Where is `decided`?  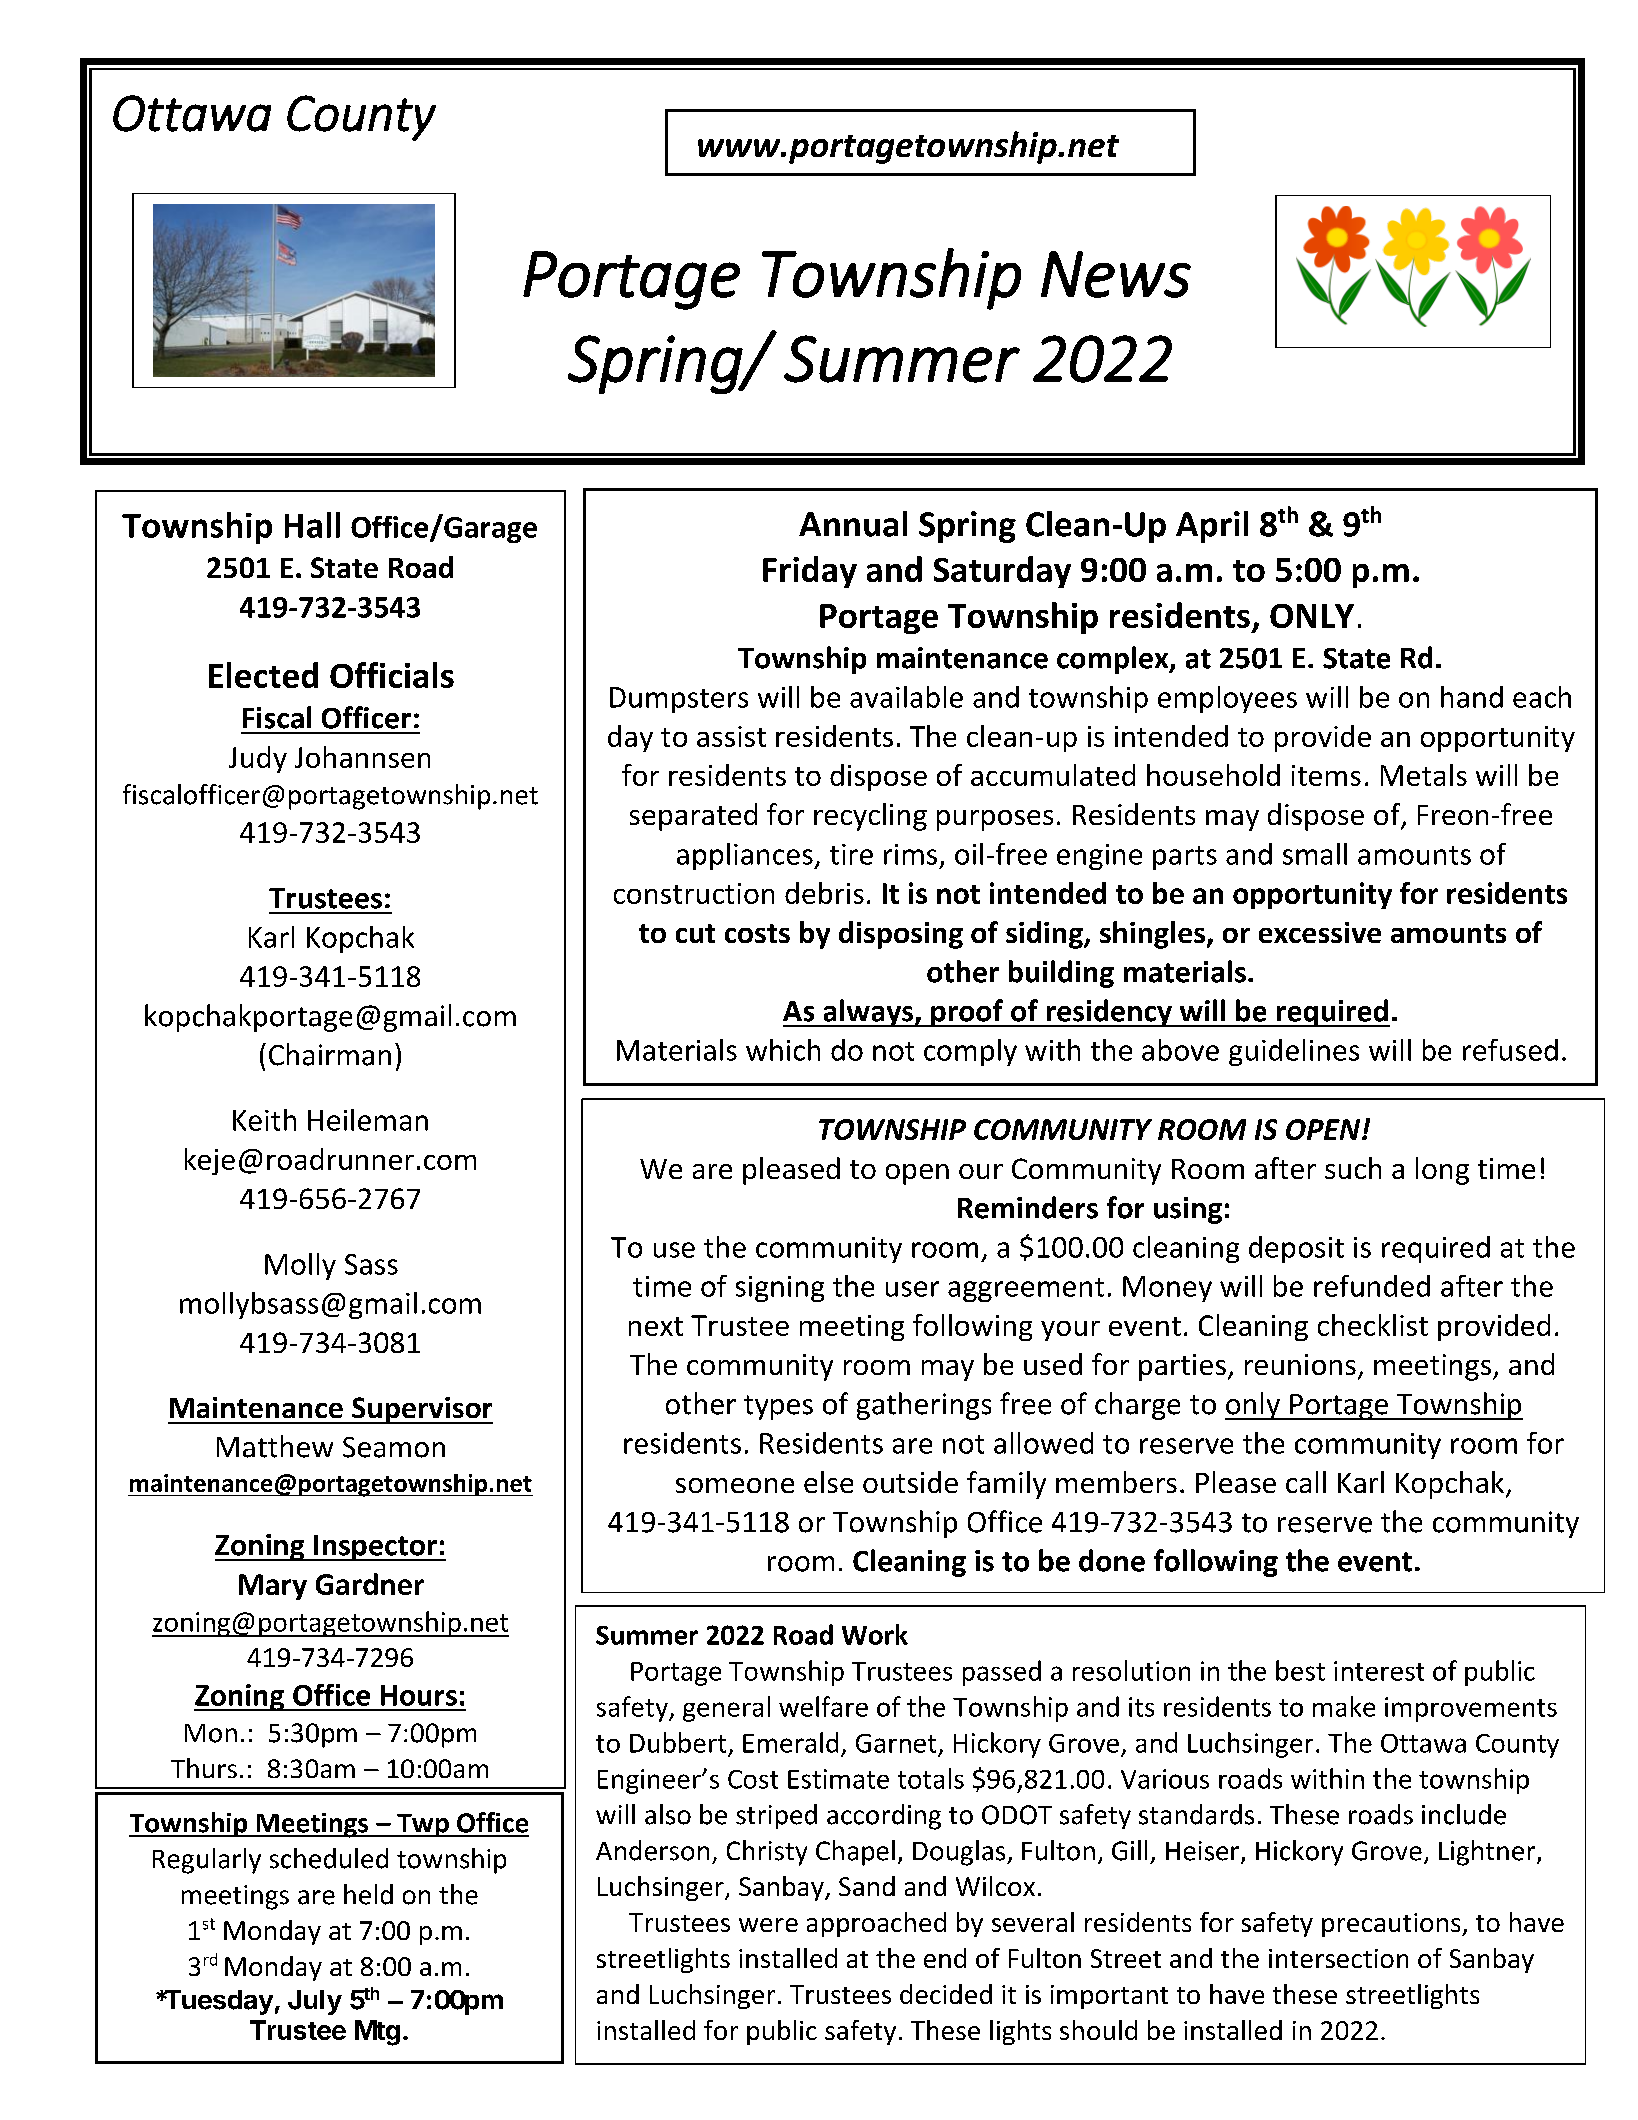
decided is located at coordinates (946, 1994).
